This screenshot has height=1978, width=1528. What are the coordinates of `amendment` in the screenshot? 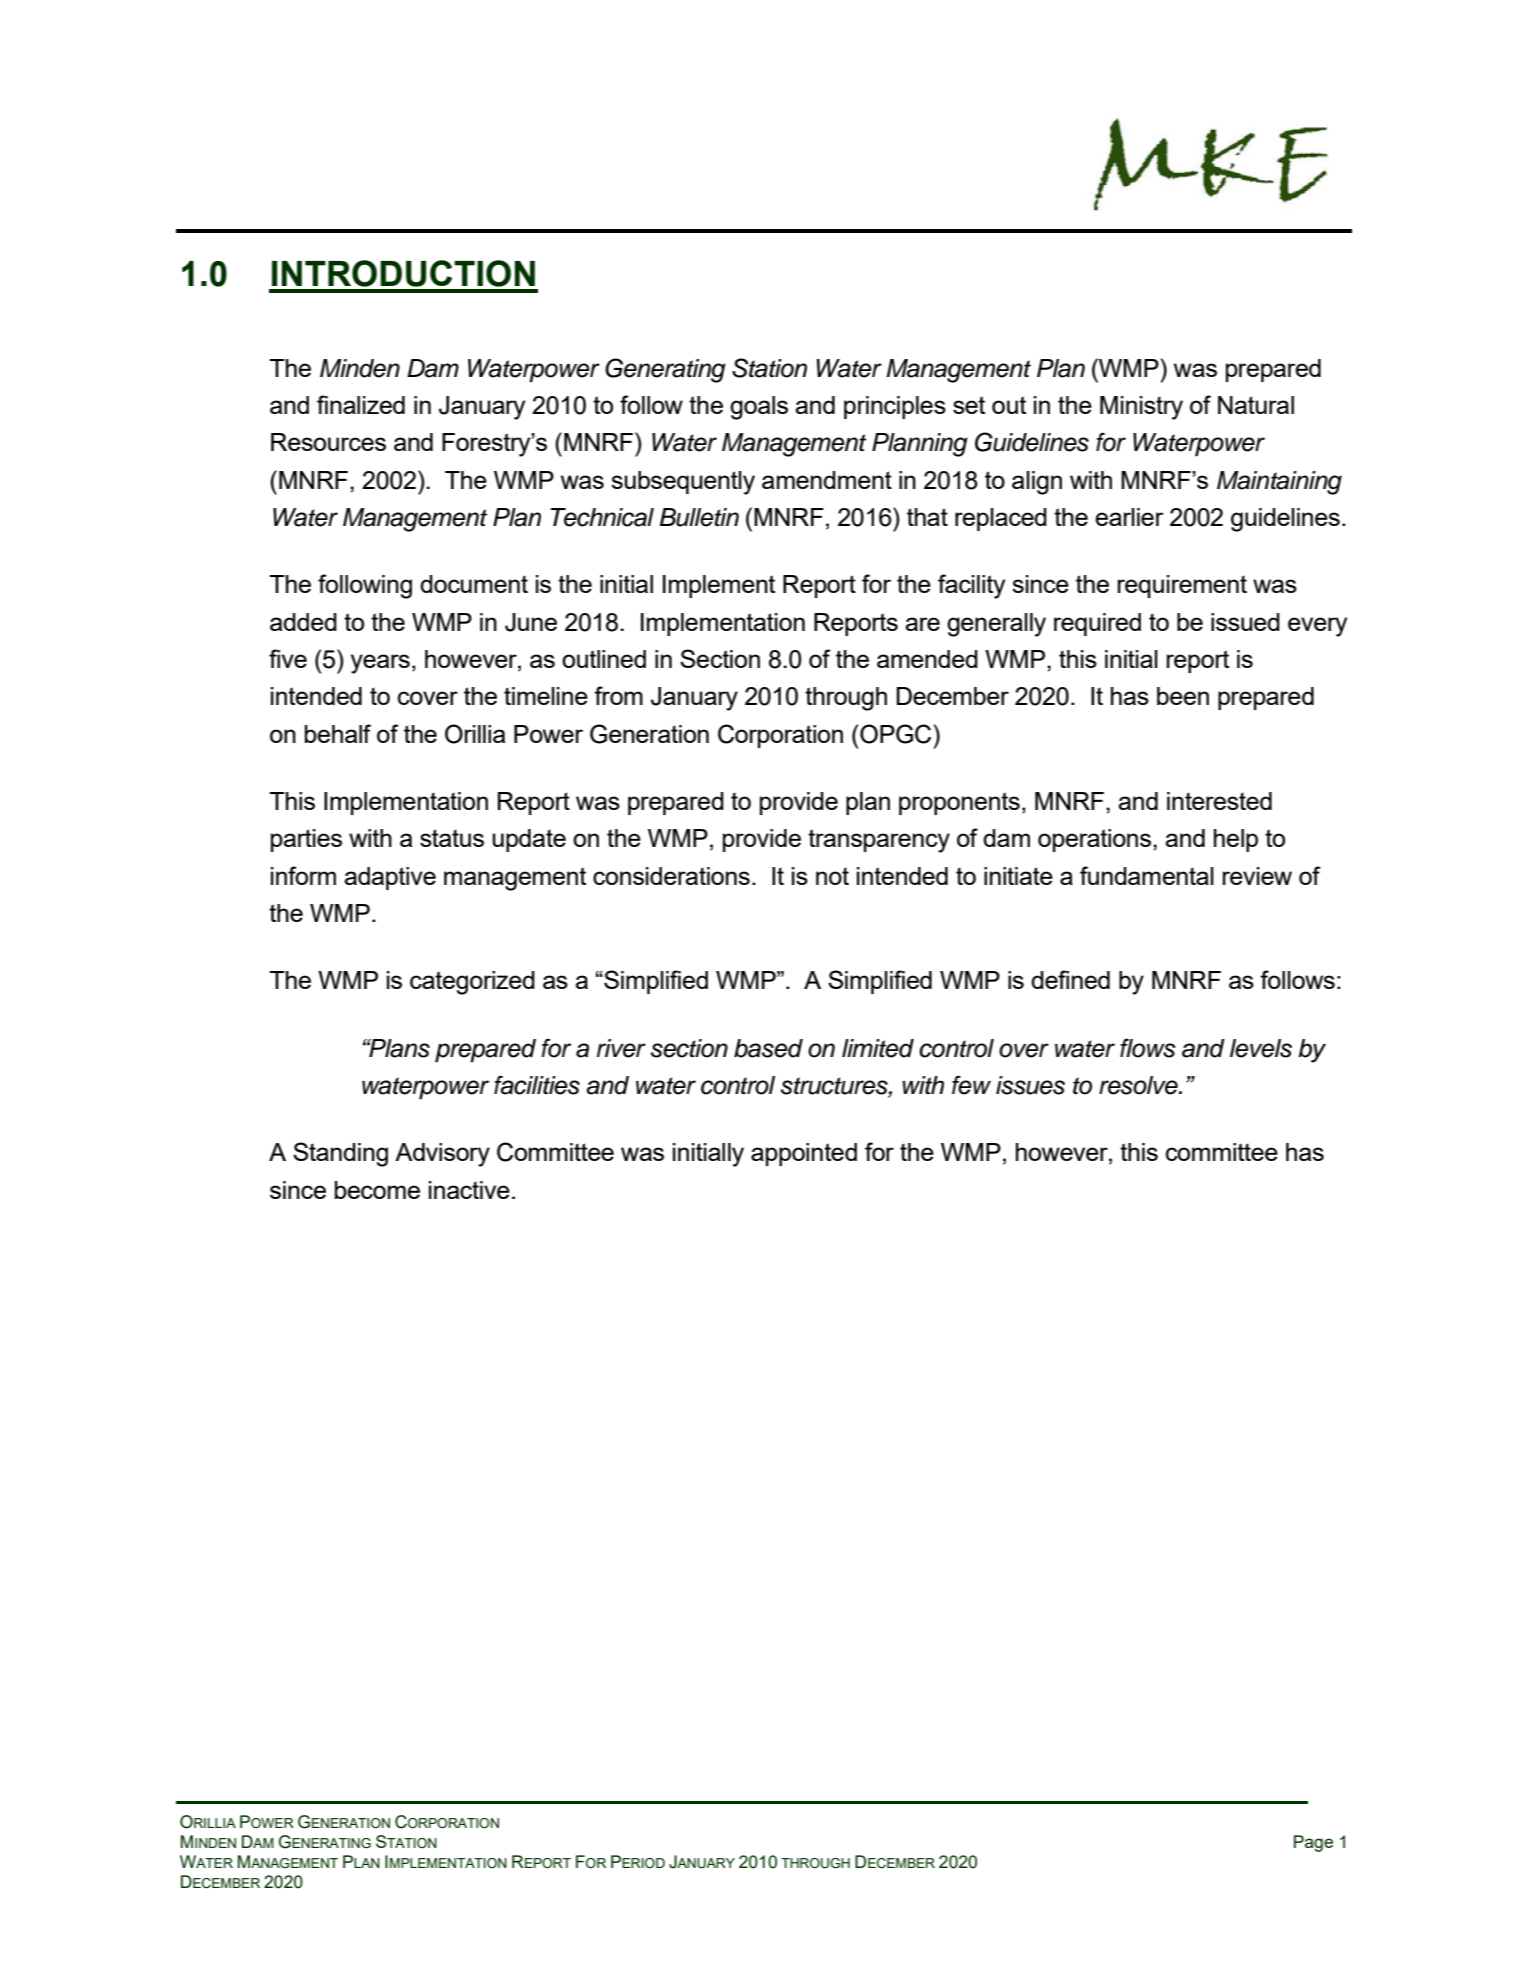 It's located at (827, 480).
